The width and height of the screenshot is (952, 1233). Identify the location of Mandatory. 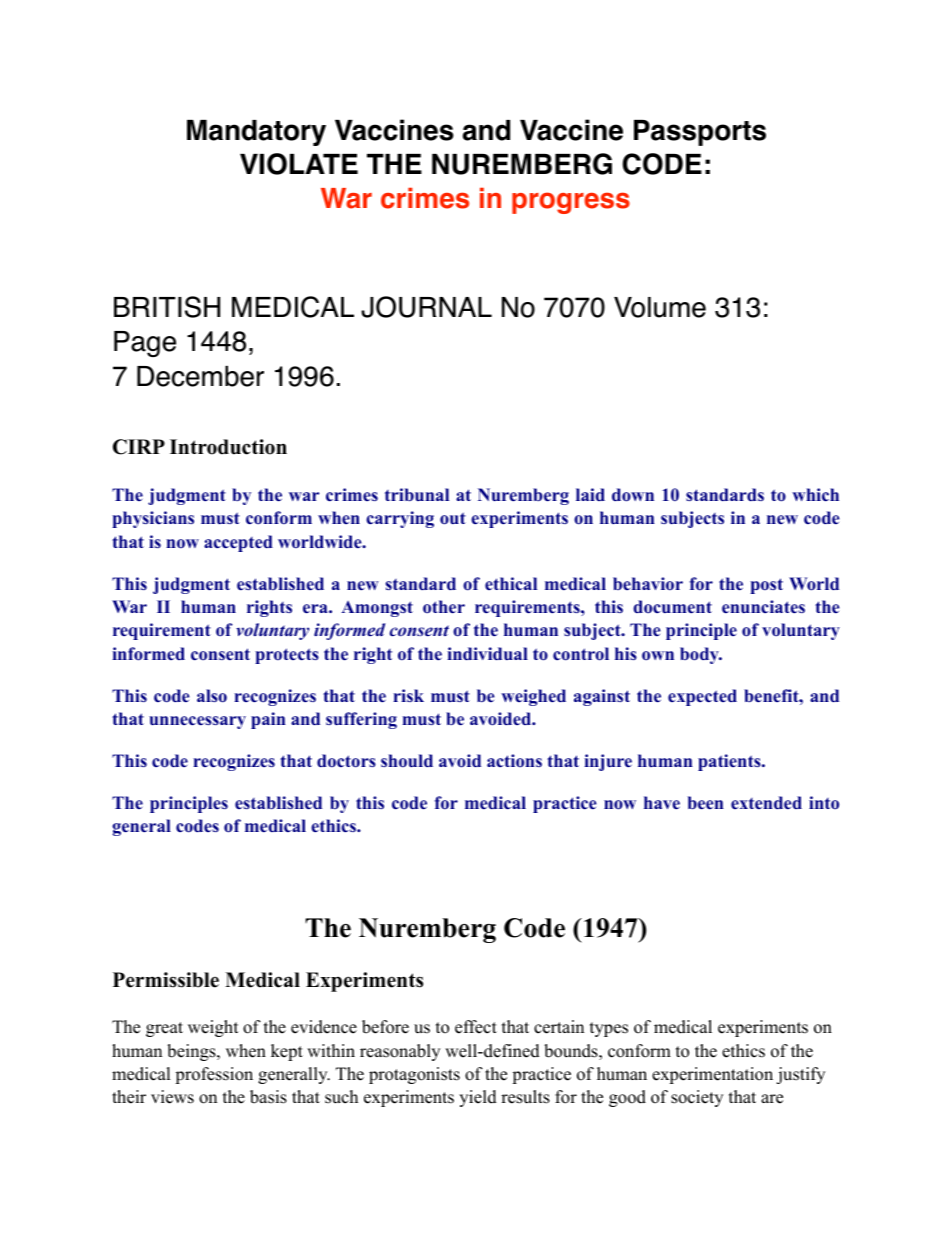
(256, 133).
